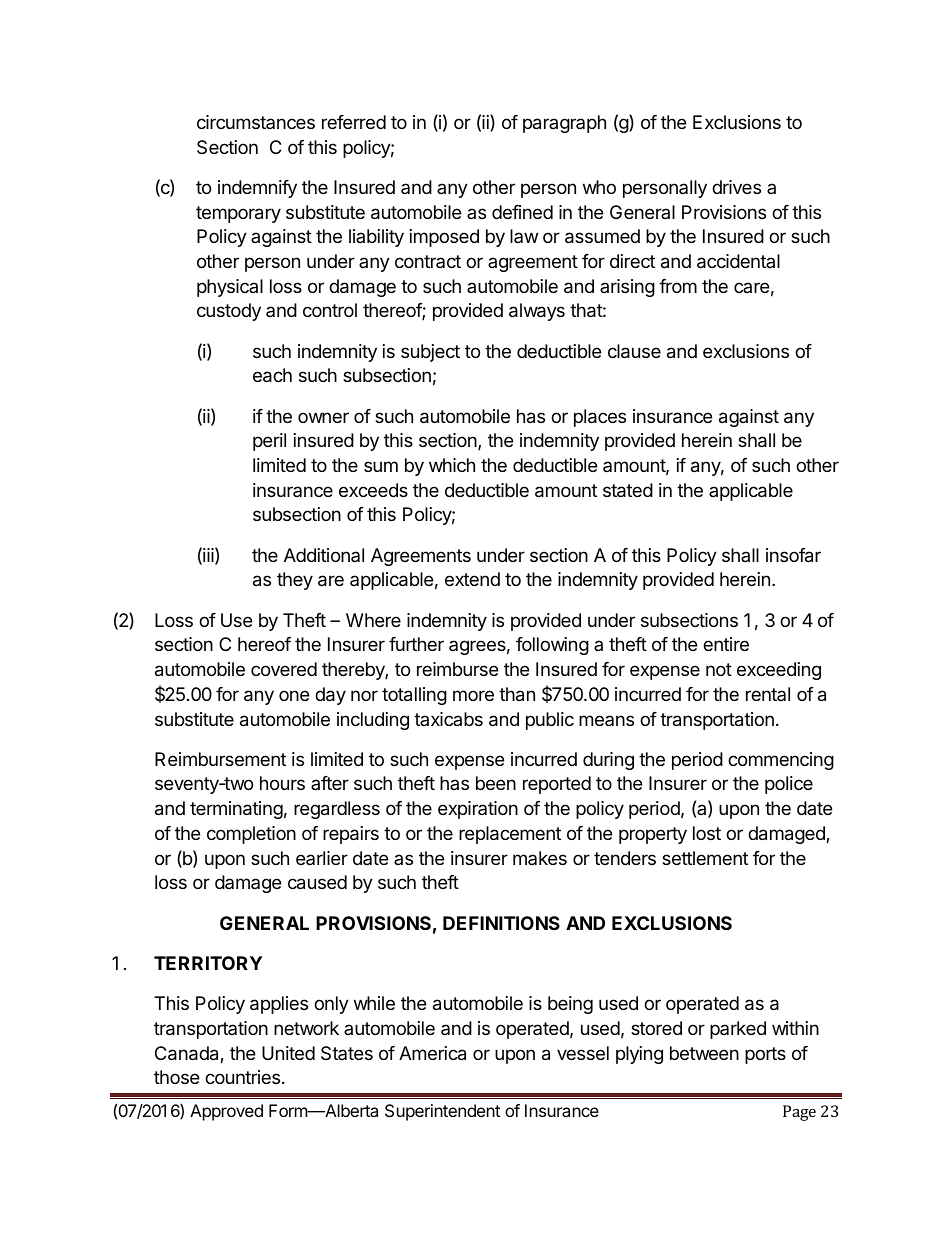 The height and width of the page is (1233, 952). Describe the element at coordinates (736, 187) in the page. I see `drives` at that location.
